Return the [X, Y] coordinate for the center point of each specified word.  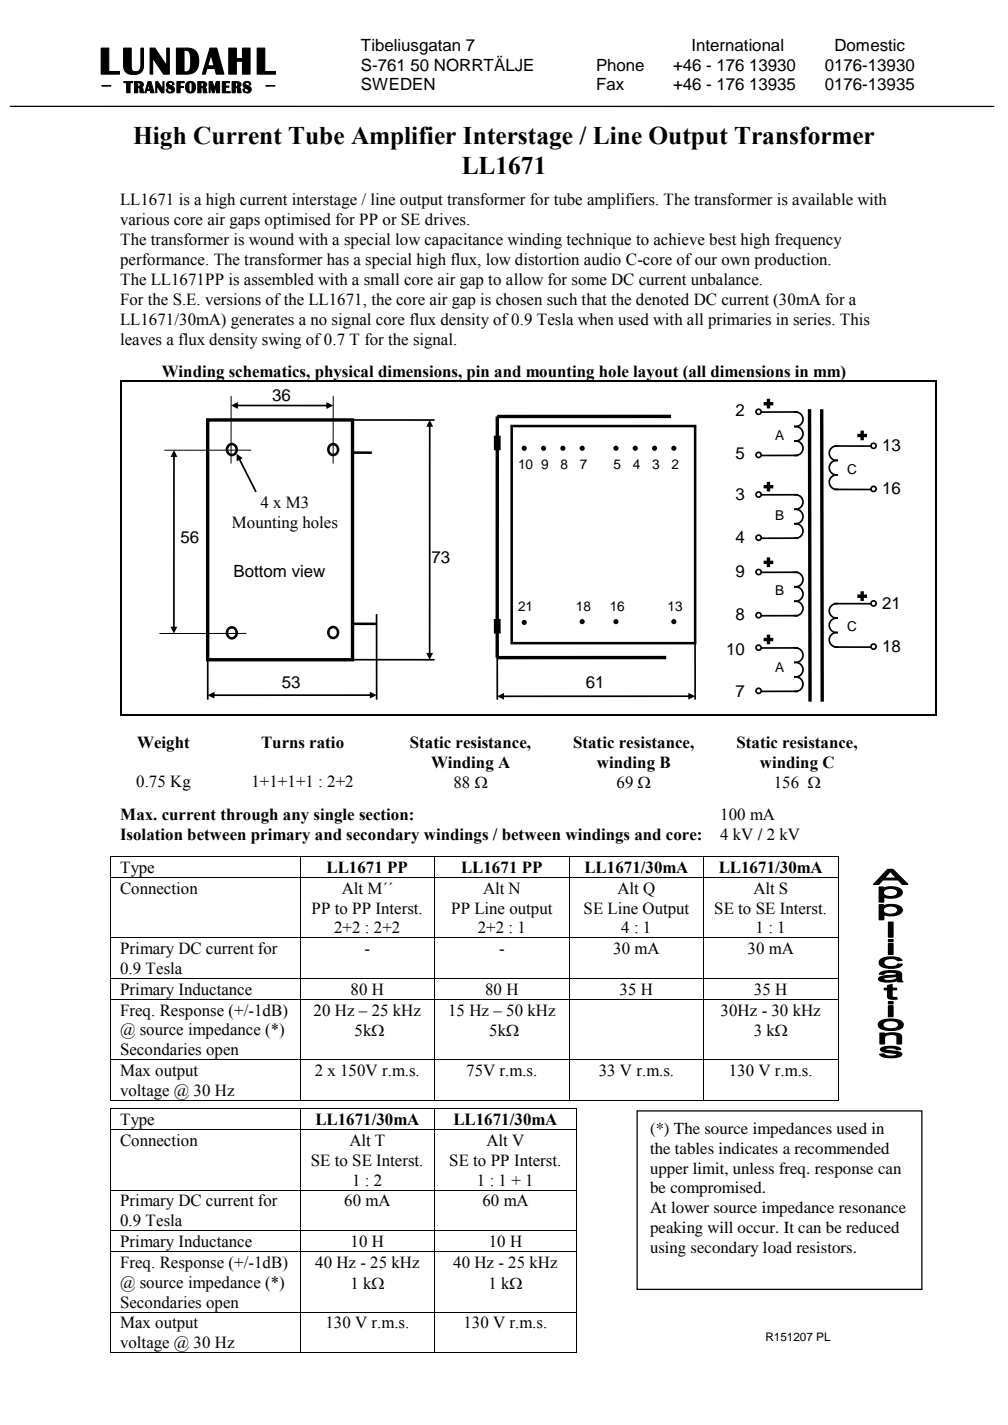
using [668, 1249]
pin [478, 373]
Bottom [260, 571]
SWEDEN [398, 84]
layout [656, 373]
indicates [748, 1148]
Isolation [151, 834]
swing [281, 341]
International [737, 45]
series [813, 319]
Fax [610, 84]
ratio [327, 742]
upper [669, 1172]
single [334, 816]
